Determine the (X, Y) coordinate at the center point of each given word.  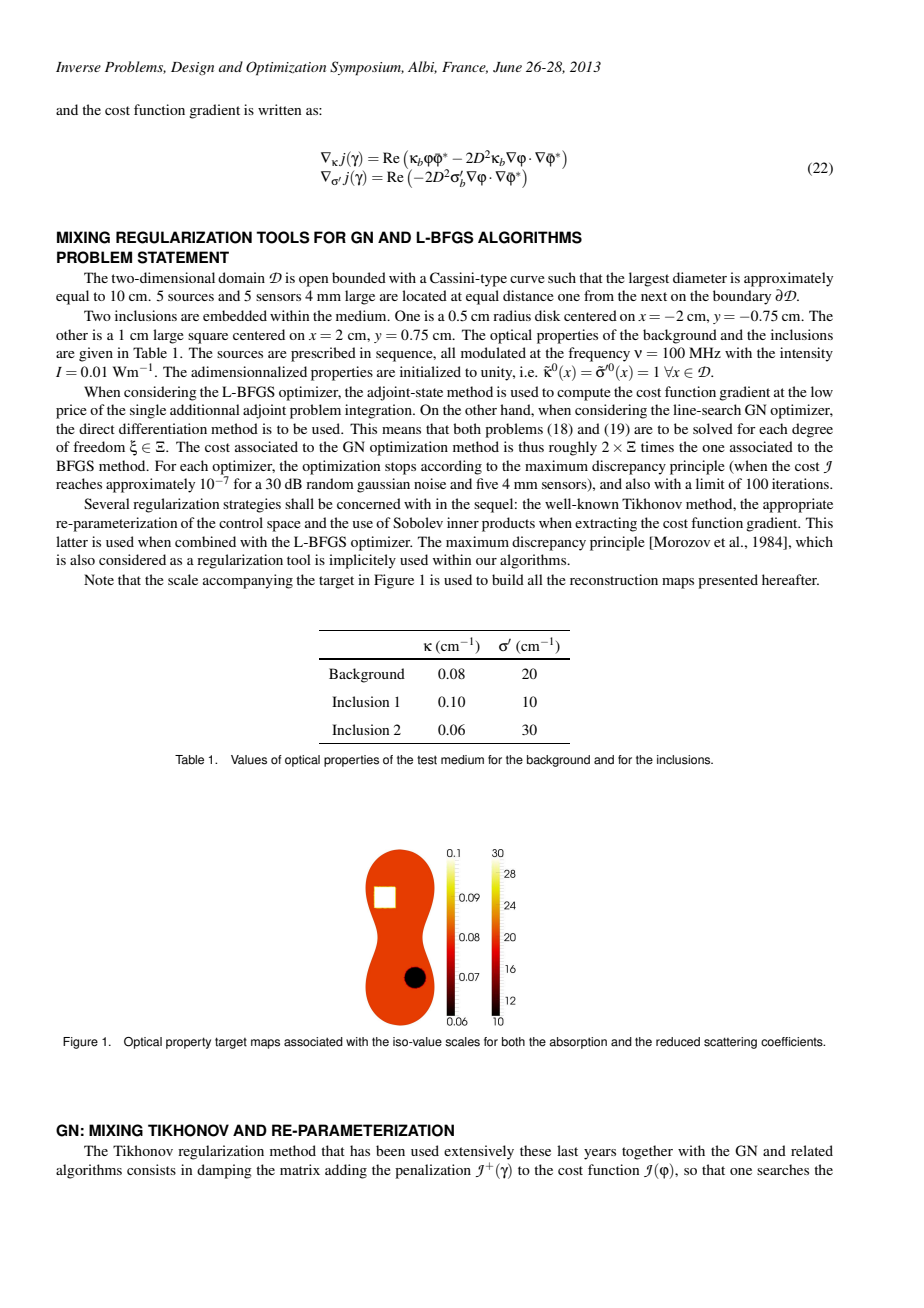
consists (151, 1169)
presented (728, 581)
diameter (700, 277)
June (507, 67)
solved (713, 428)
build (508, 579)
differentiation (163, 428)
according (451, 467)
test (427, 760)
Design (192, 68)
